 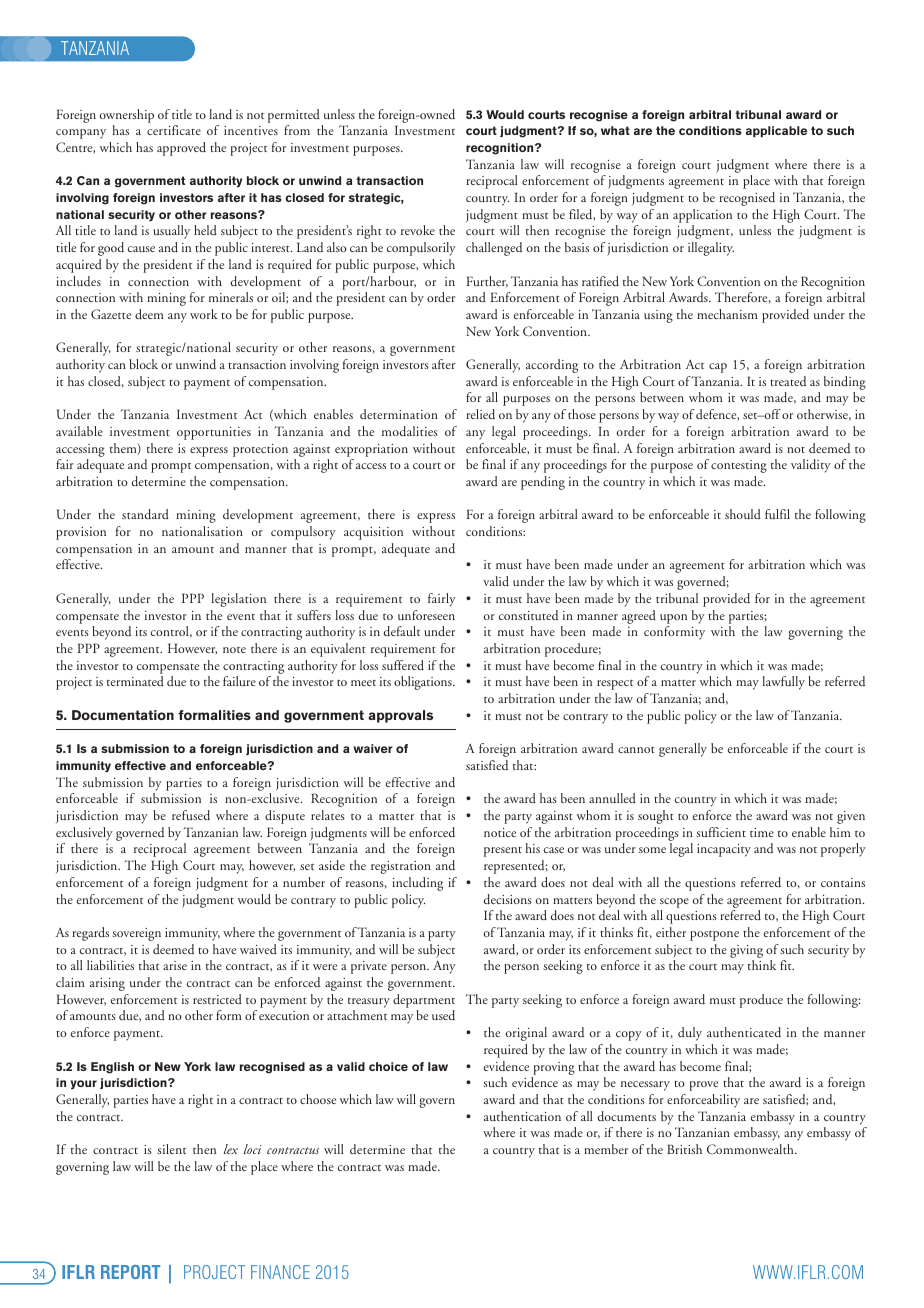 What do you see at coordinates (751, 1149) in the screenshot?
I see `Commonwealth` at bounding box center [751, 1149].
